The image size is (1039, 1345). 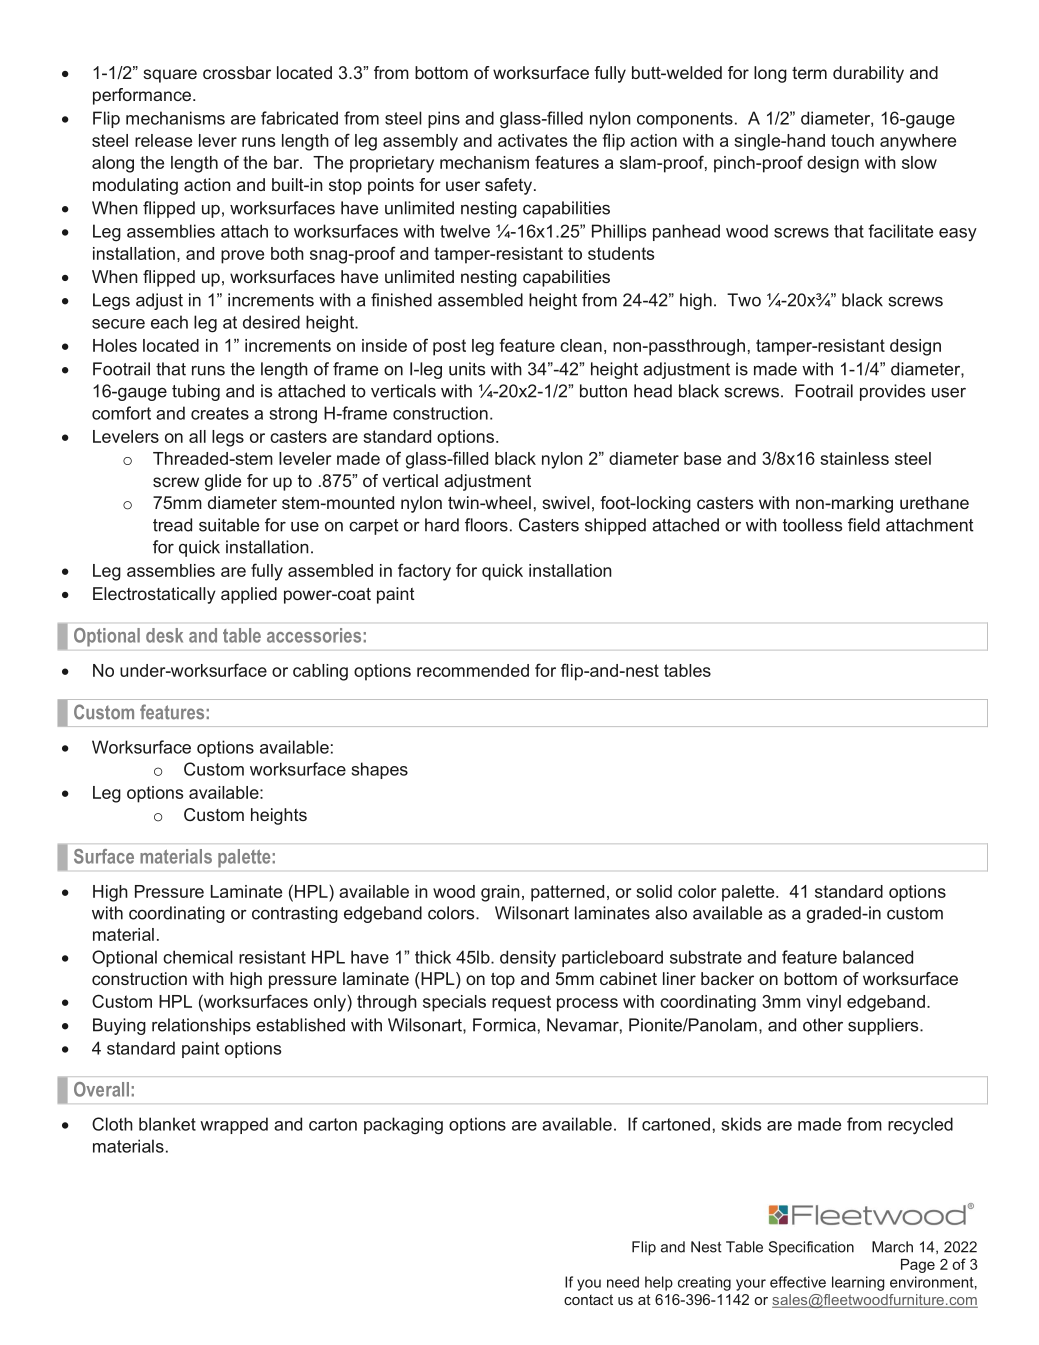 I want to click on lever, so click(x=218, y=140).
